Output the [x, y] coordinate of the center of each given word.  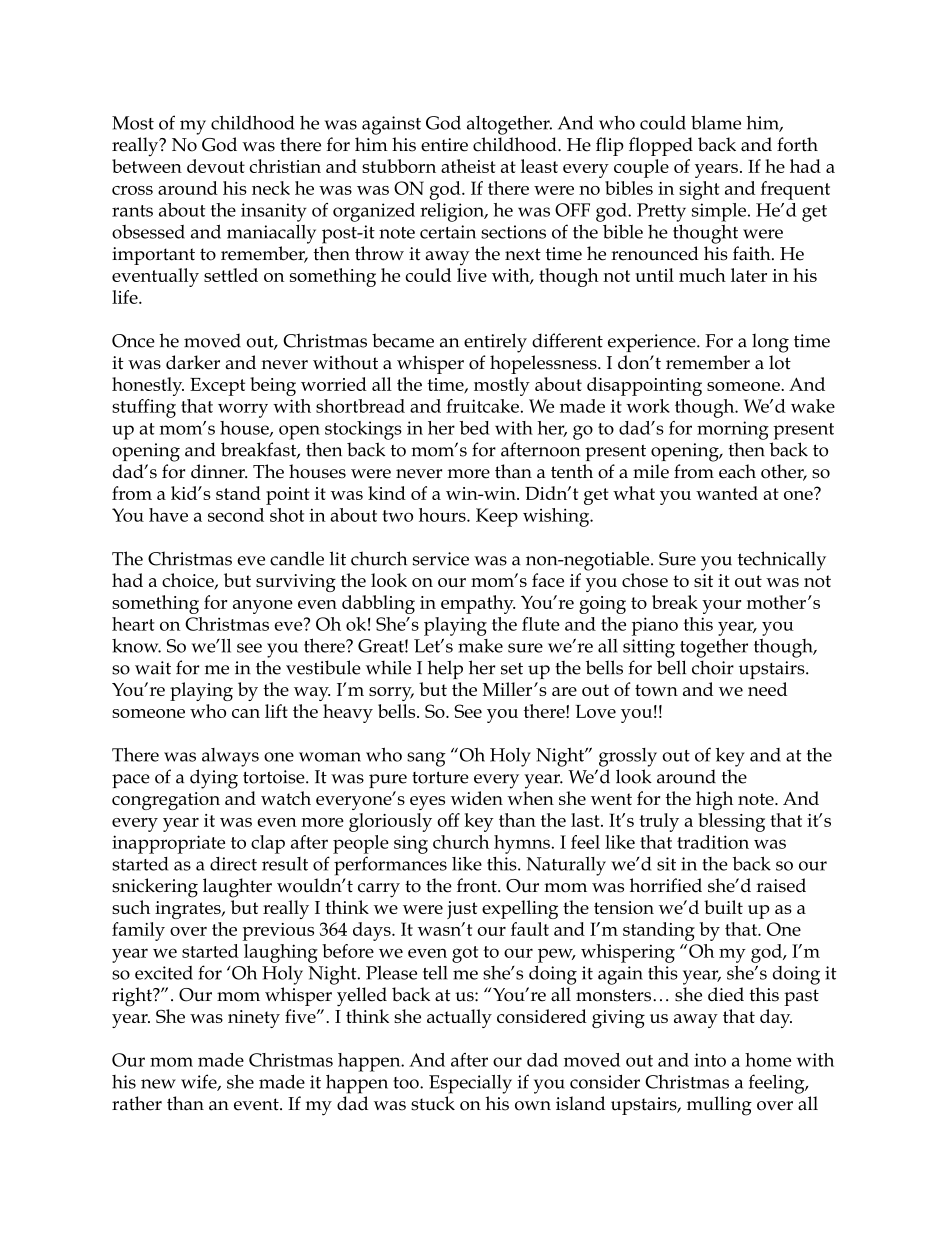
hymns [522, 844]
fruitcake [482, 406]
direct [233, 864]
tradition [713, 842]
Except [217, 387]
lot [780, 362]
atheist [468, 166]
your [722, 607]
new [158, 1084]
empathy [478, 604]
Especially [470, 1084]
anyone [263, 607]
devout [216, 166]
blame [716, 123]
